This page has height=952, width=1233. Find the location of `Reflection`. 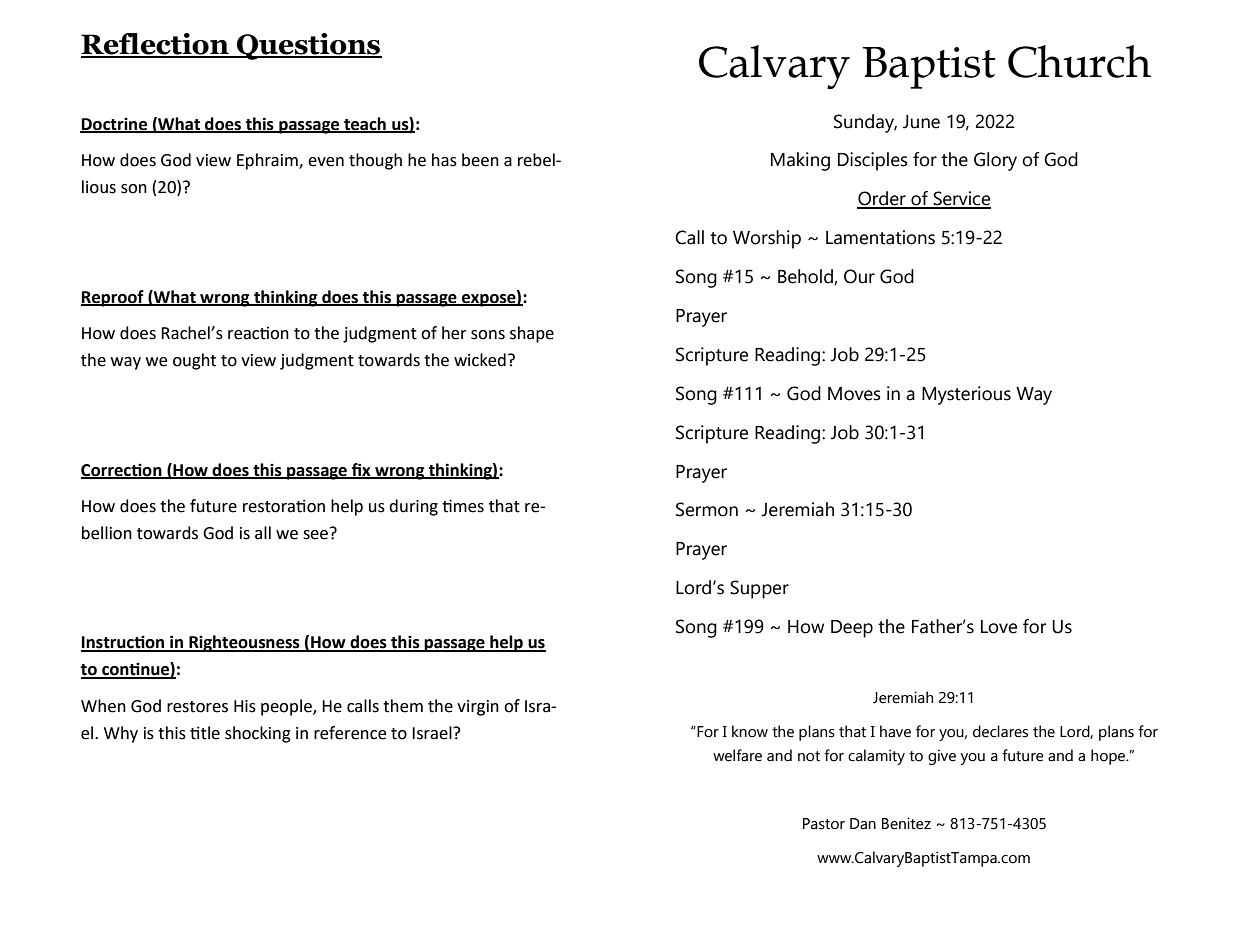

Reflection is located at coordinates (156, 45).
